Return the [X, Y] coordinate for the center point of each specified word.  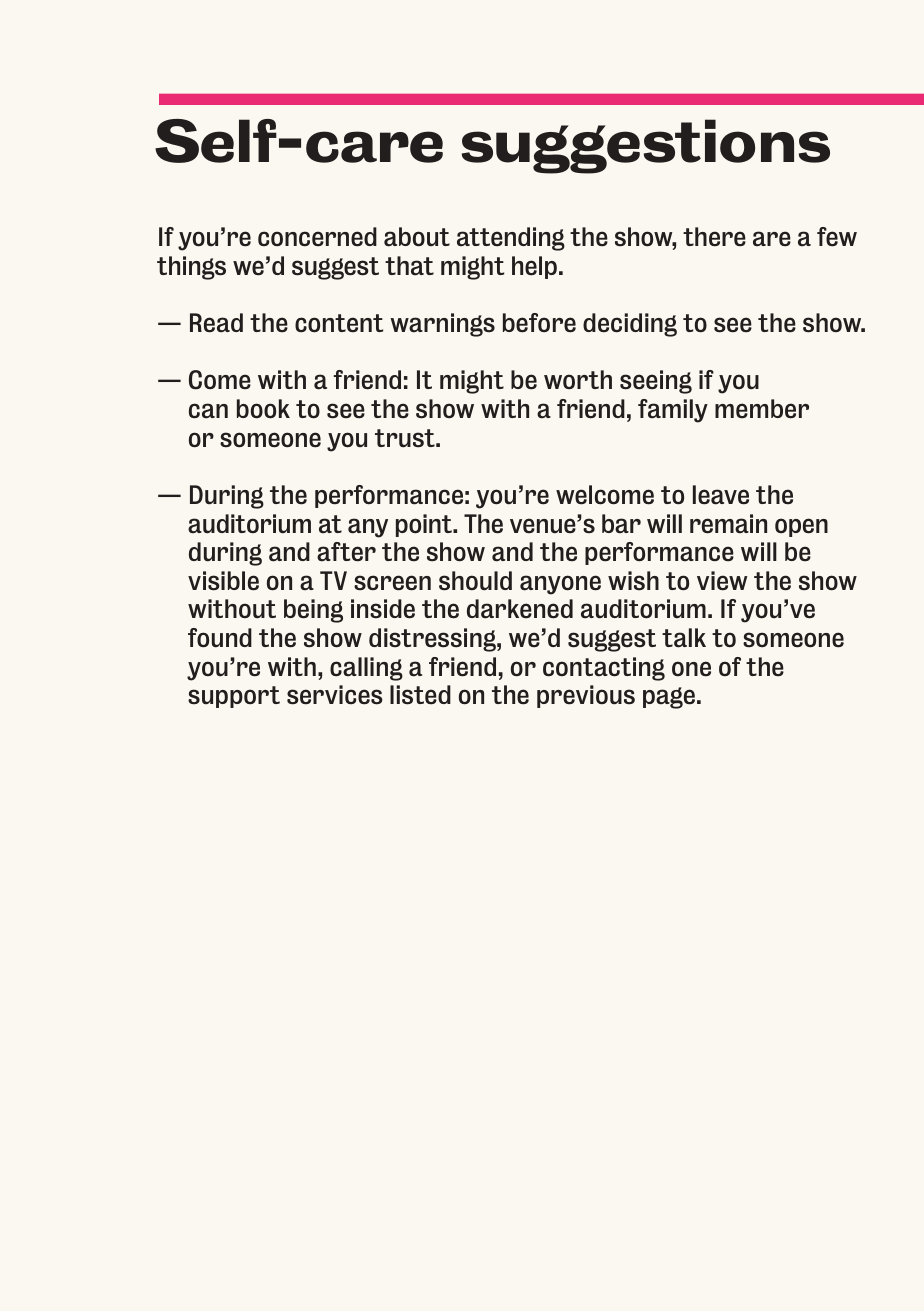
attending [511, 239]
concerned [317, 237]
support [234, 697]
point [425, 525]
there [714, 237]
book [263, 409]
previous [586, 696]
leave [721, 495]
